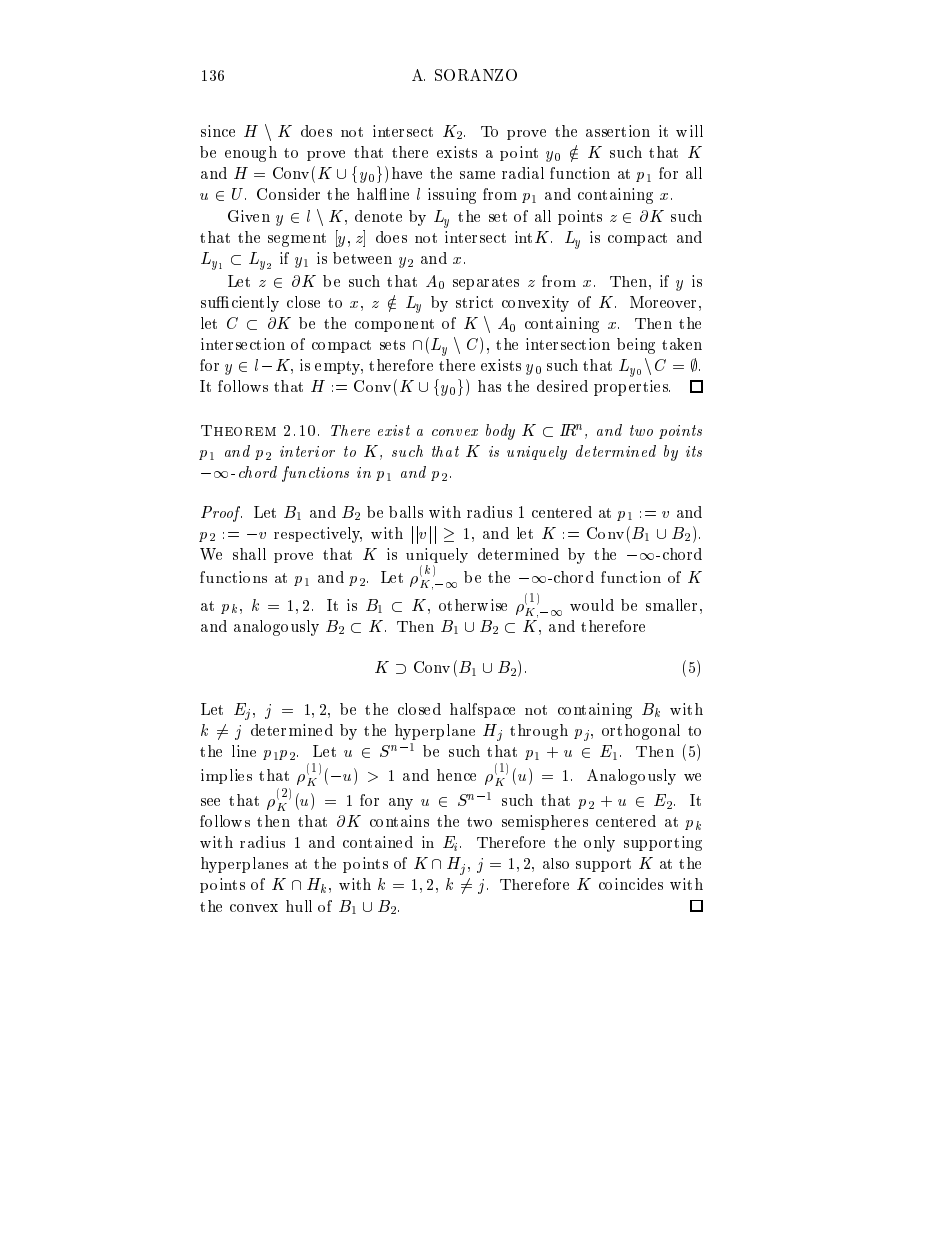 The image size is (952, 1233). What do you see at coordinates (251, 154) in the image?
I see `enough` at bounding box center [251, 154].
